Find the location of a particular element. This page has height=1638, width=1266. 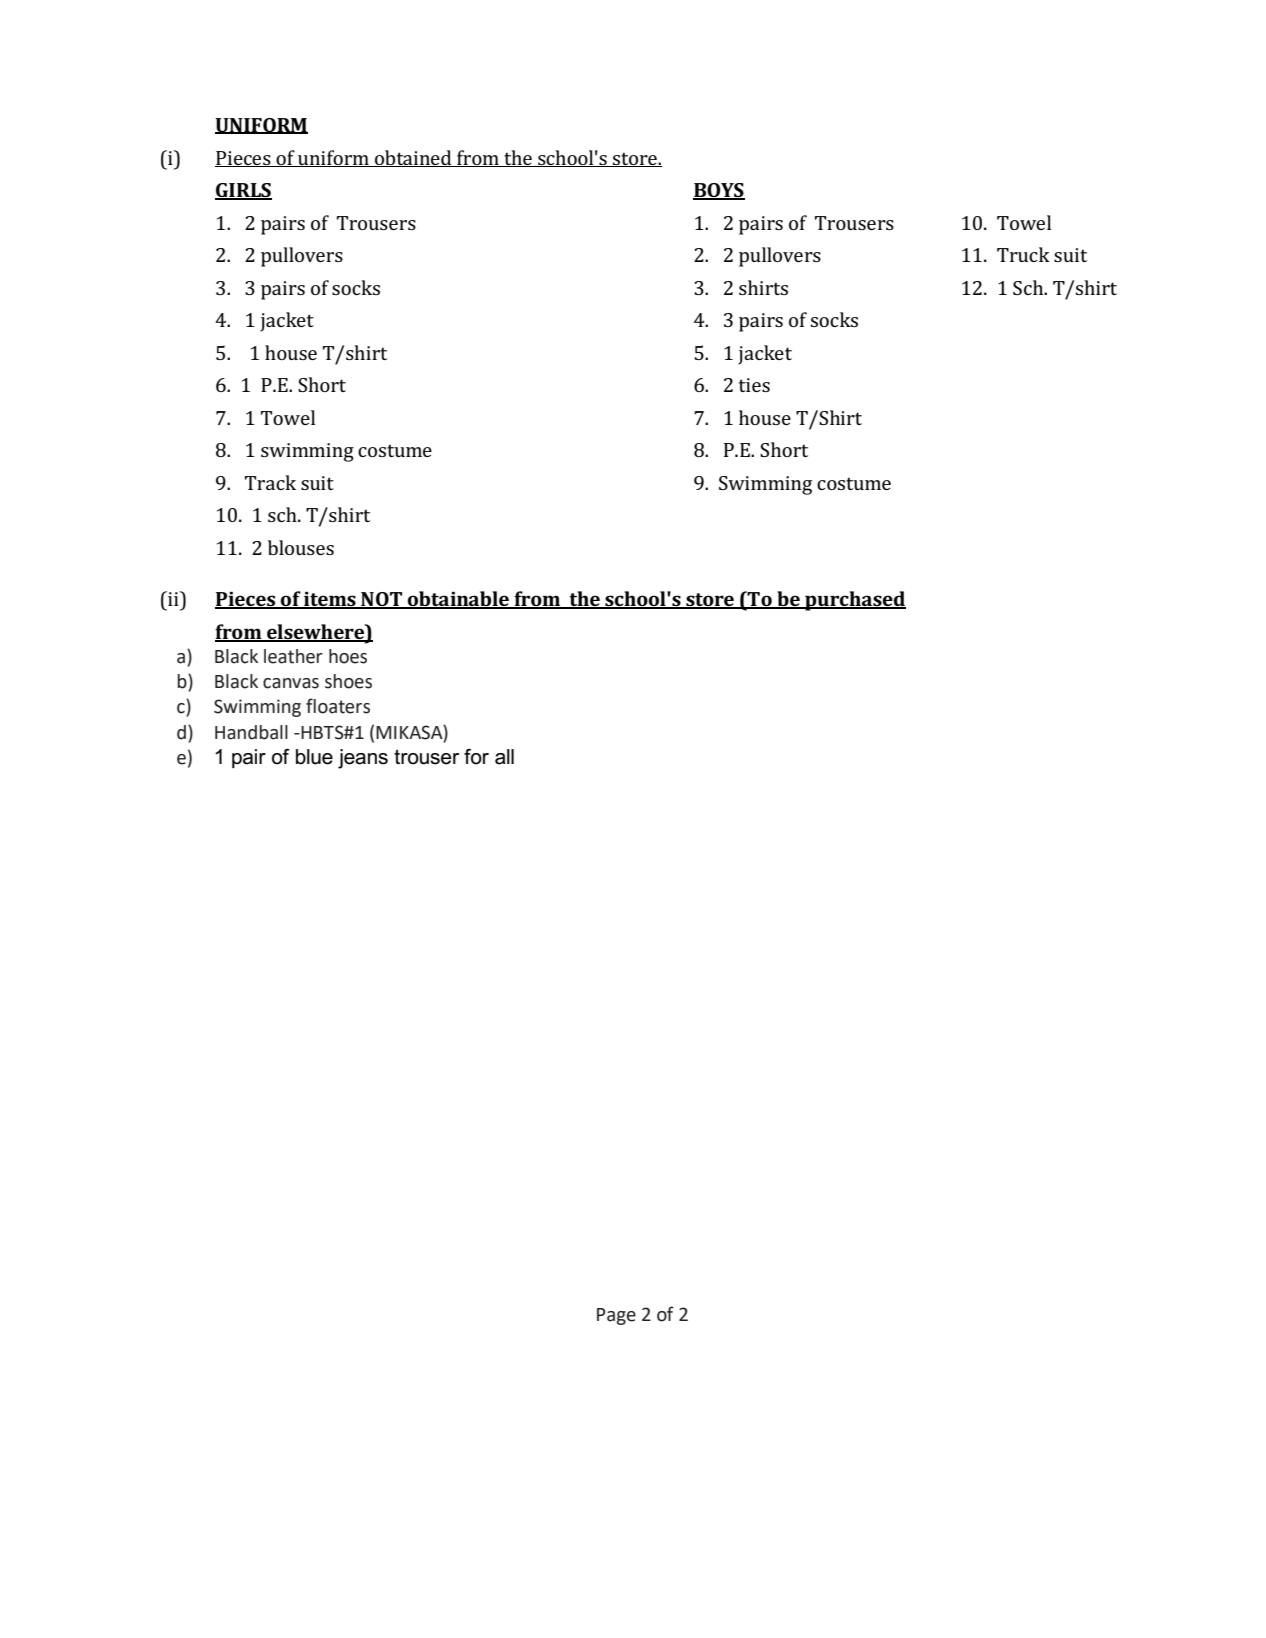

Handball is located at coordinates (251, 732).
